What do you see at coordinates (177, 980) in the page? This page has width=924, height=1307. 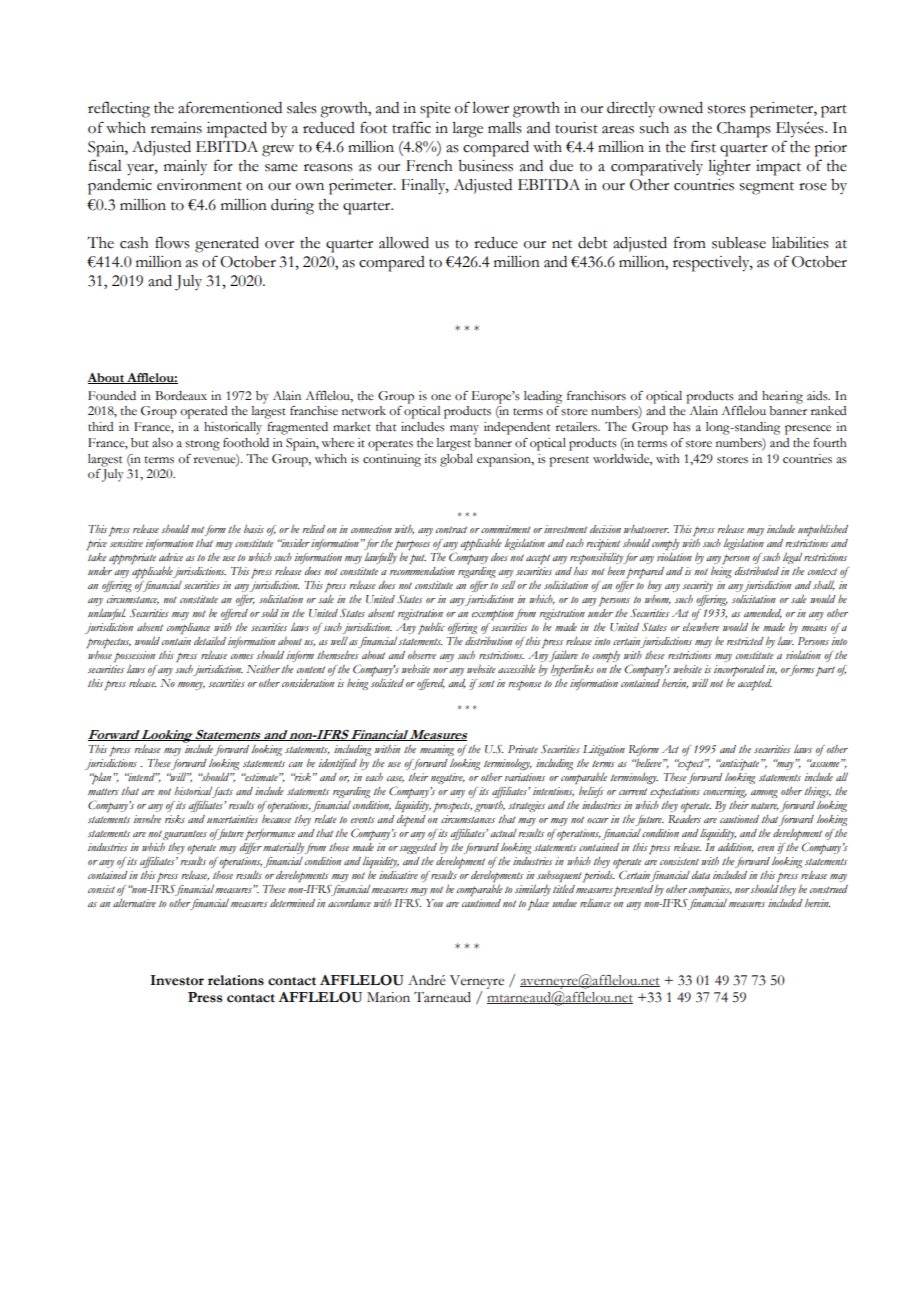 I see `Investor` at bounding box center [177, 980].
